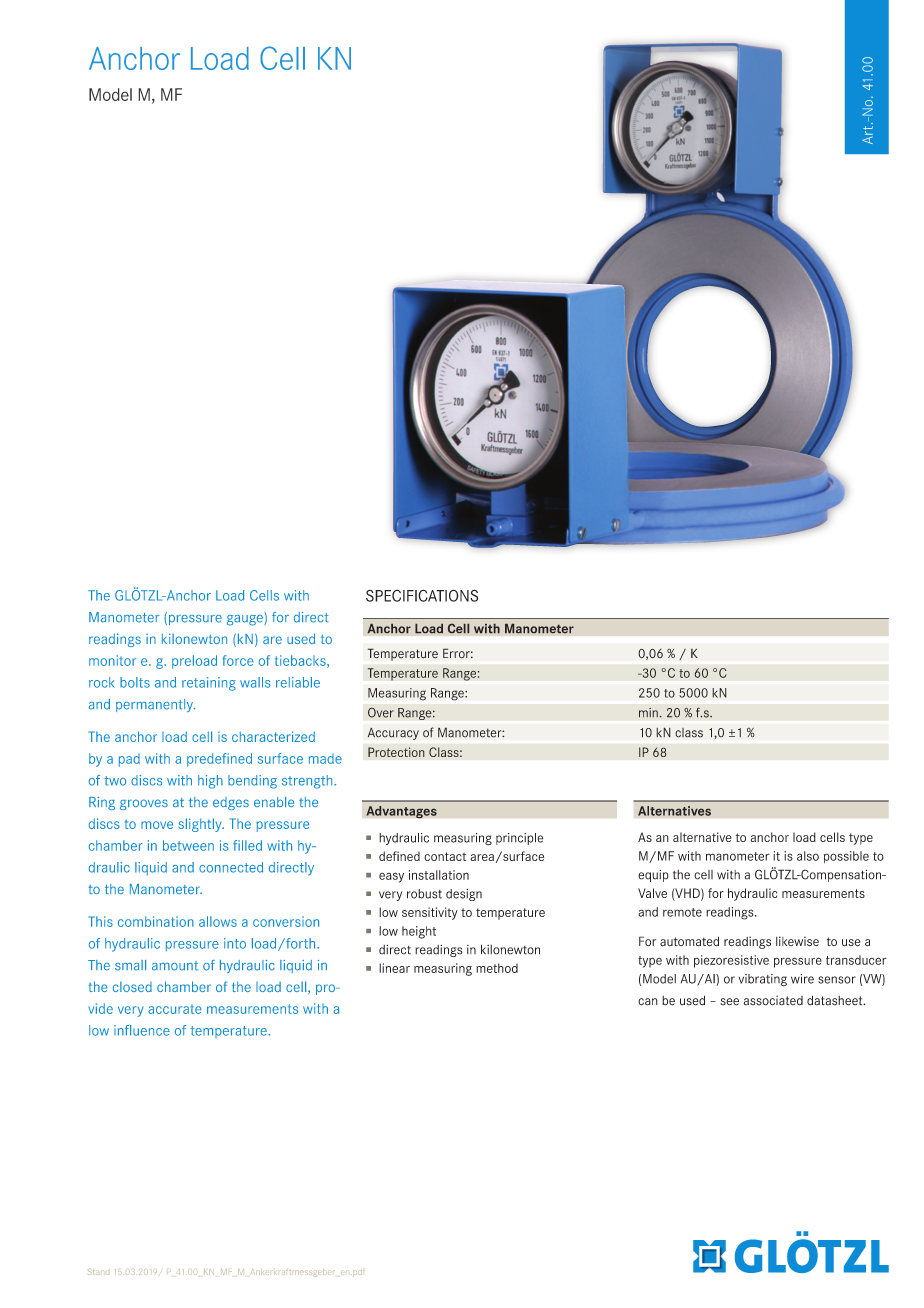 The height and width of the image is (1308, 924). Describe the element at coordinates (98, 1271) in the image. I see `Stand` at that location.
